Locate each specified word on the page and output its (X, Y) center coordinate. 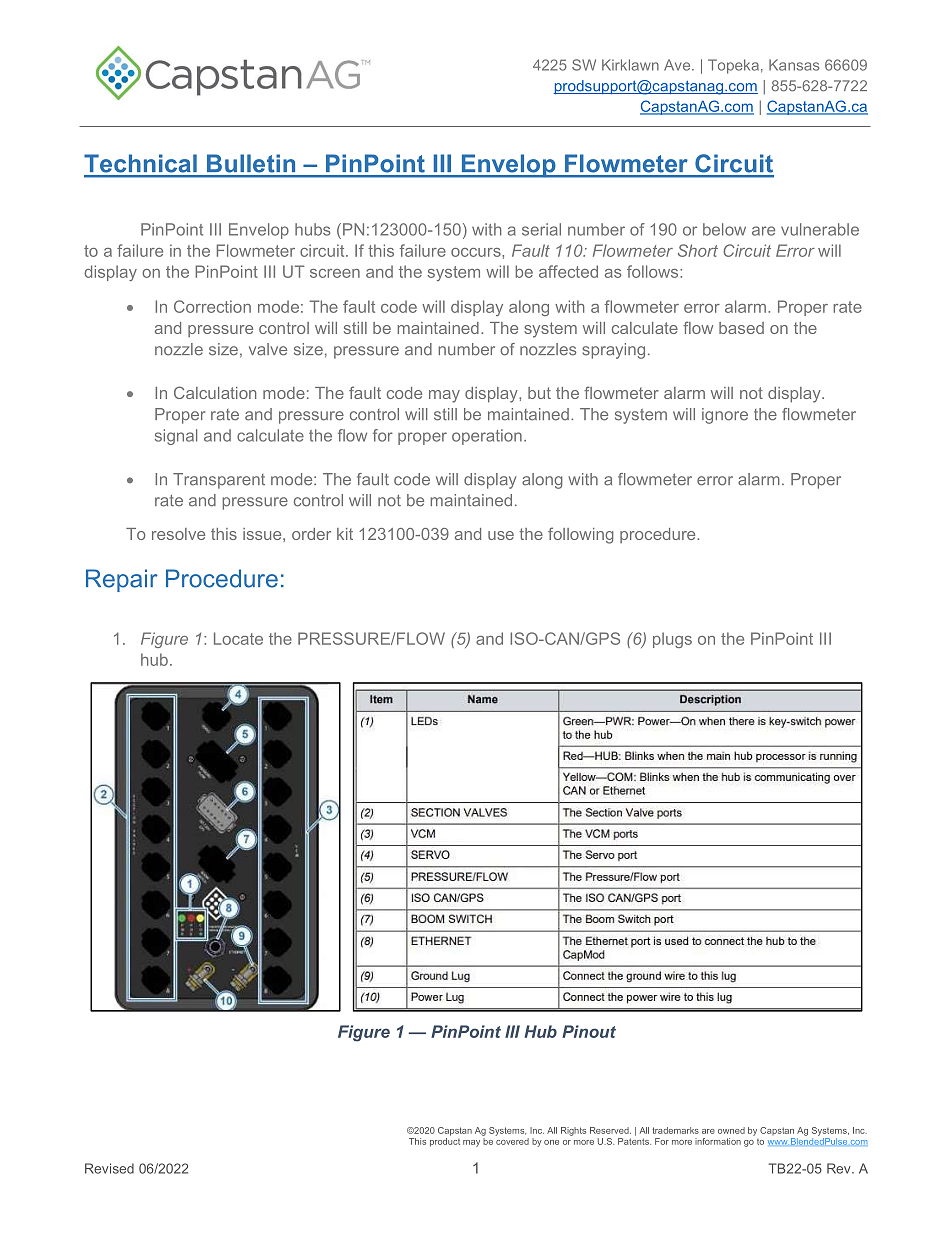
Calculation (215, 392)
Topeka (733, 66)
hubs (312, 229)
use (501, 535)
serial (541, 229)
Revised (109, 1168)
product (445, 1141)
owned (731, 1130)
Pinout (589, 1031)
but (539, 393)
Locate (238, 638)
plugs (672, 640)
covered (512, 1140)
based (741, 328)
